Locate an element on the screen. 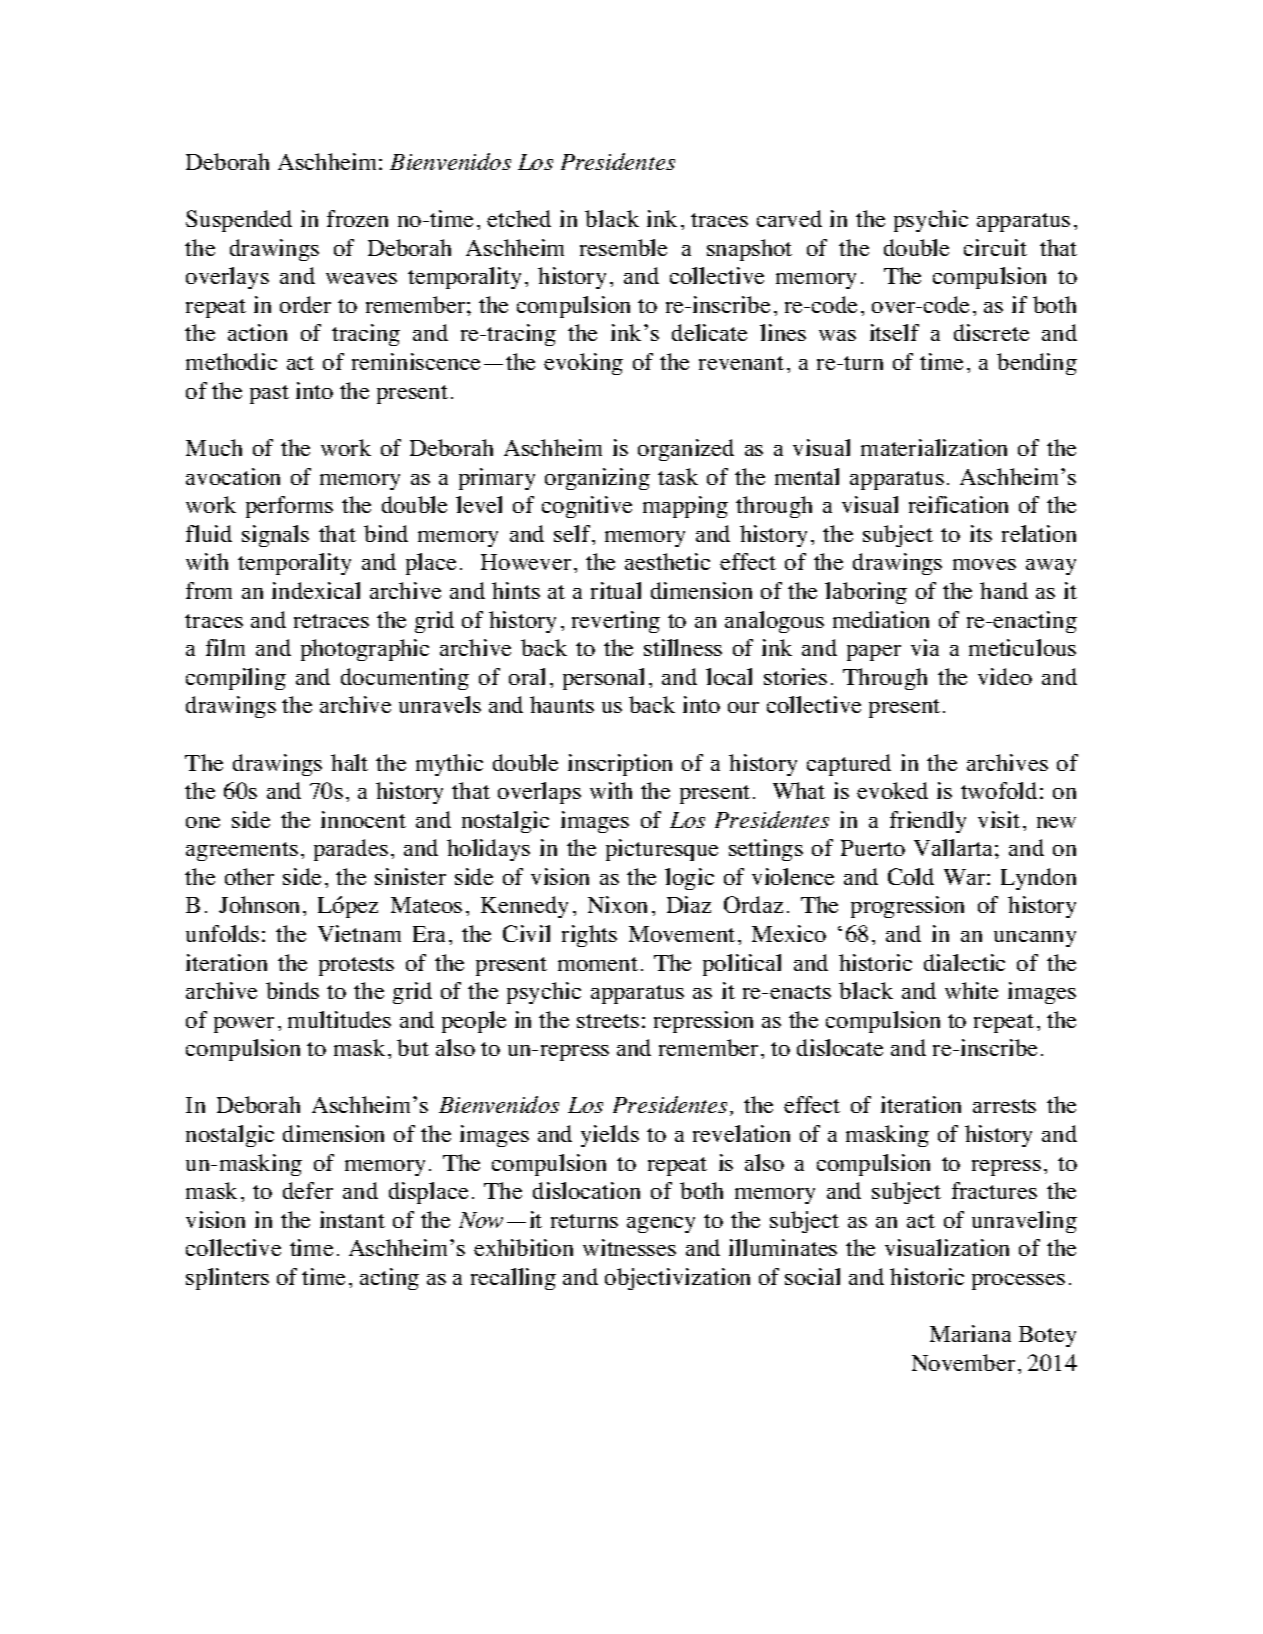 Image resolution: width=1263 pixels, height=1634 pixels. splinters is located at coordinates (227, 1279).
